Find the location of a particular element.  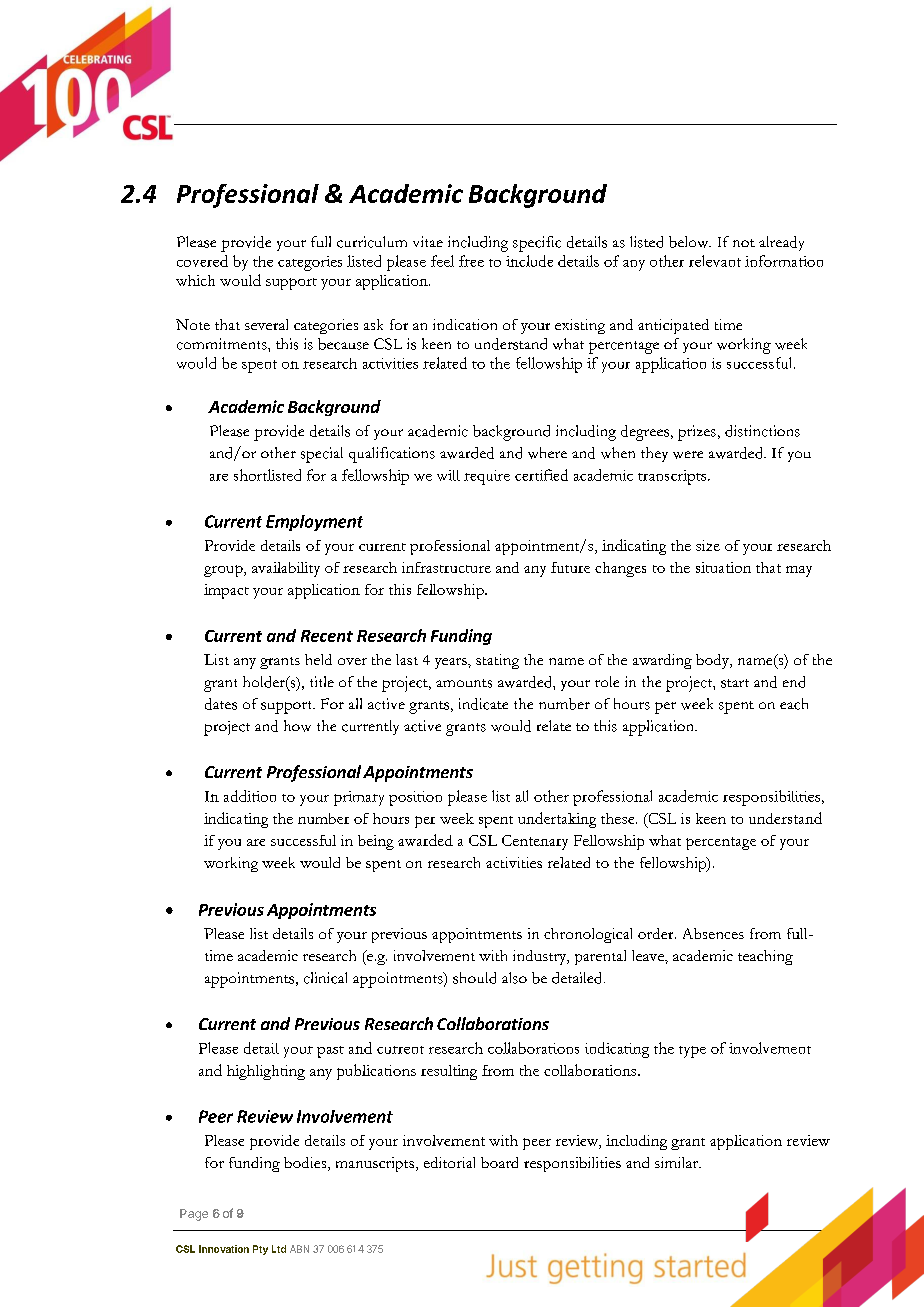

board is located at coordinates (499, 1162).
